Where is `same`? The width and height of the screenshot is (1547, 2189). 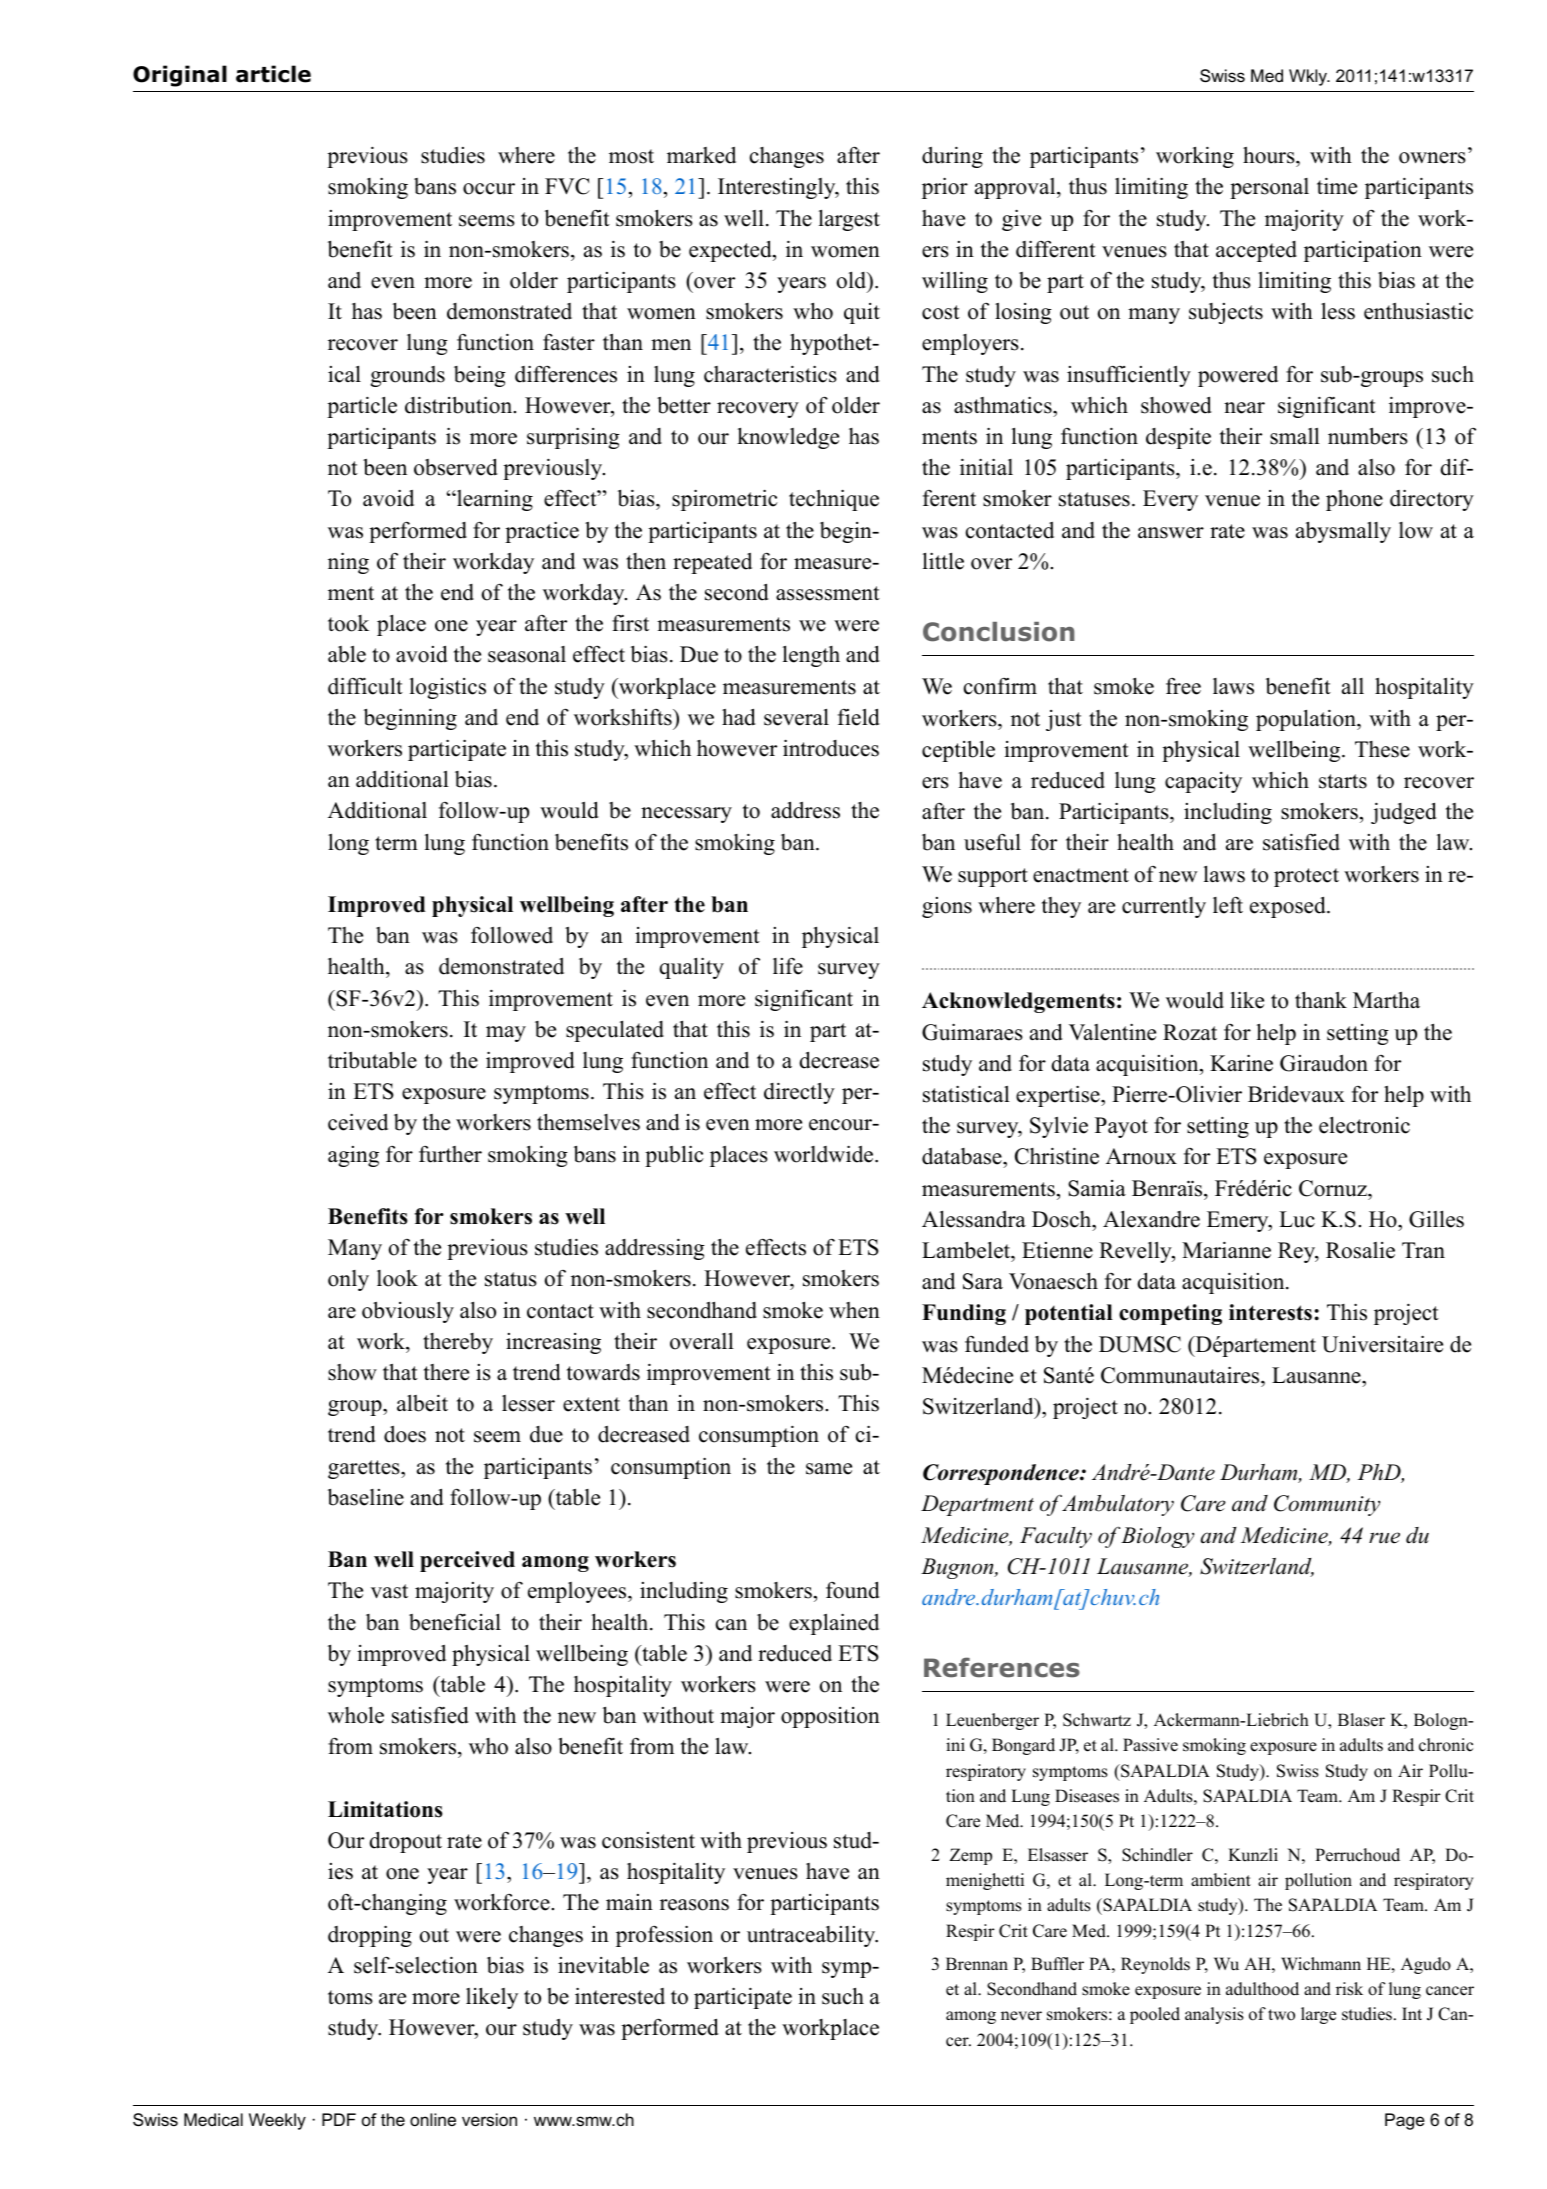
same is located at coordinates (829, 1469).
